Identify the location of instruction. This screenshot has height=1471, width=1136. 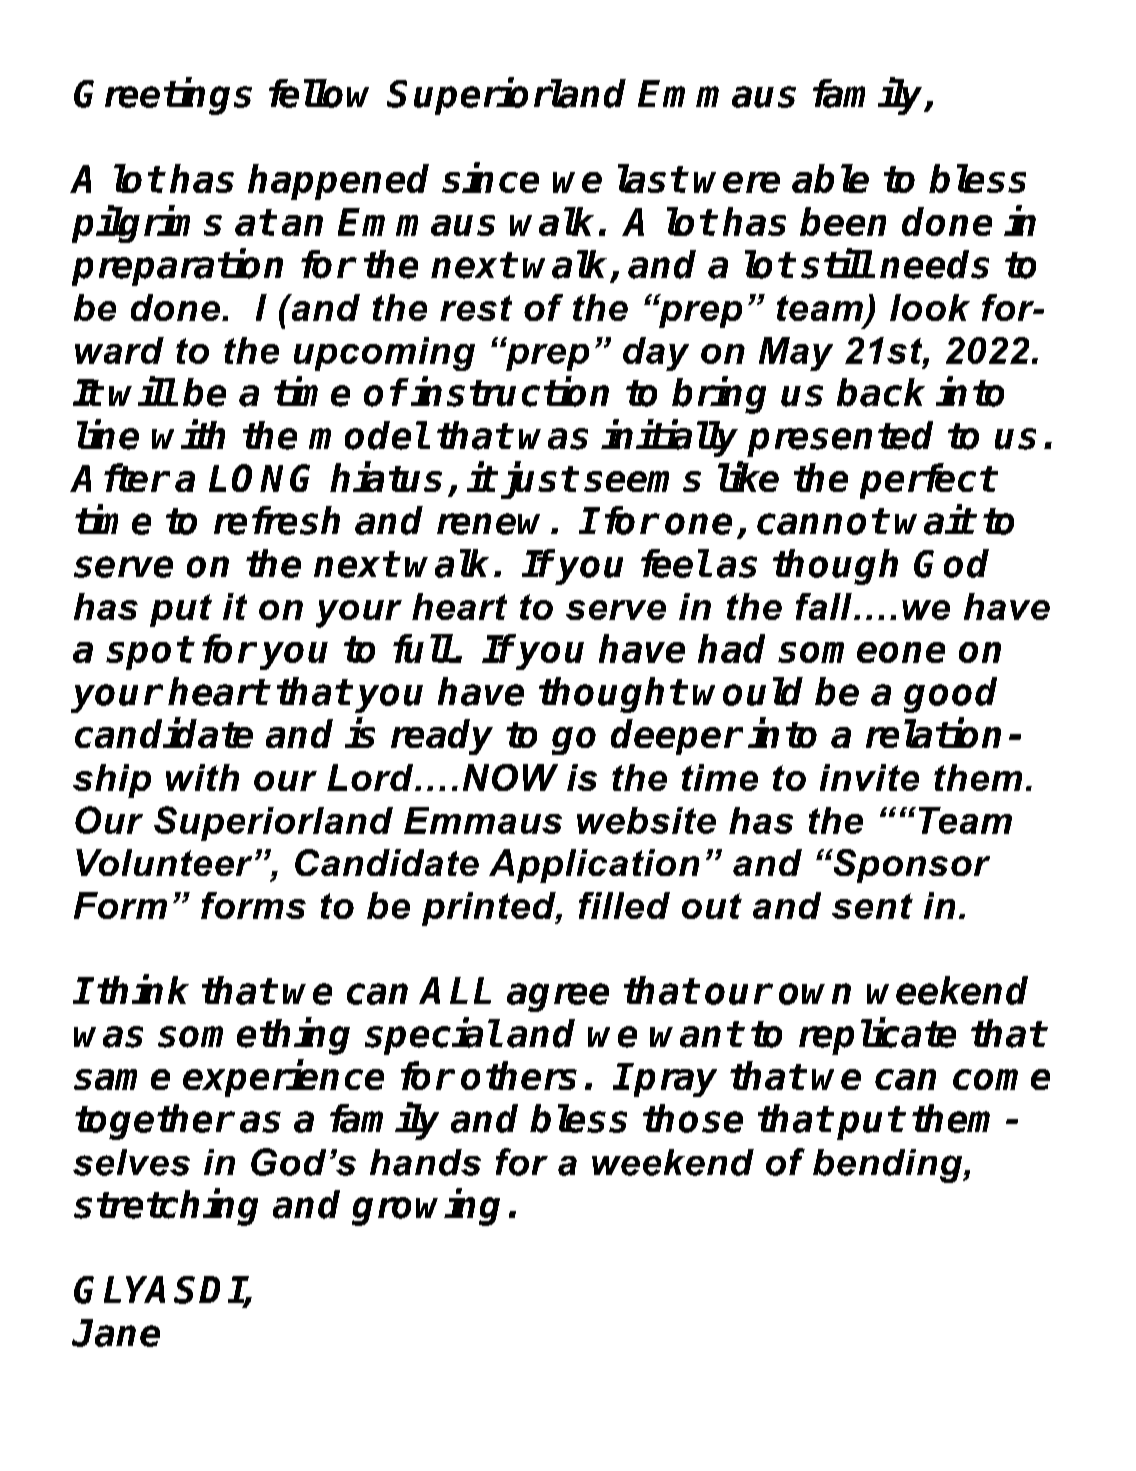
(510, 392).
